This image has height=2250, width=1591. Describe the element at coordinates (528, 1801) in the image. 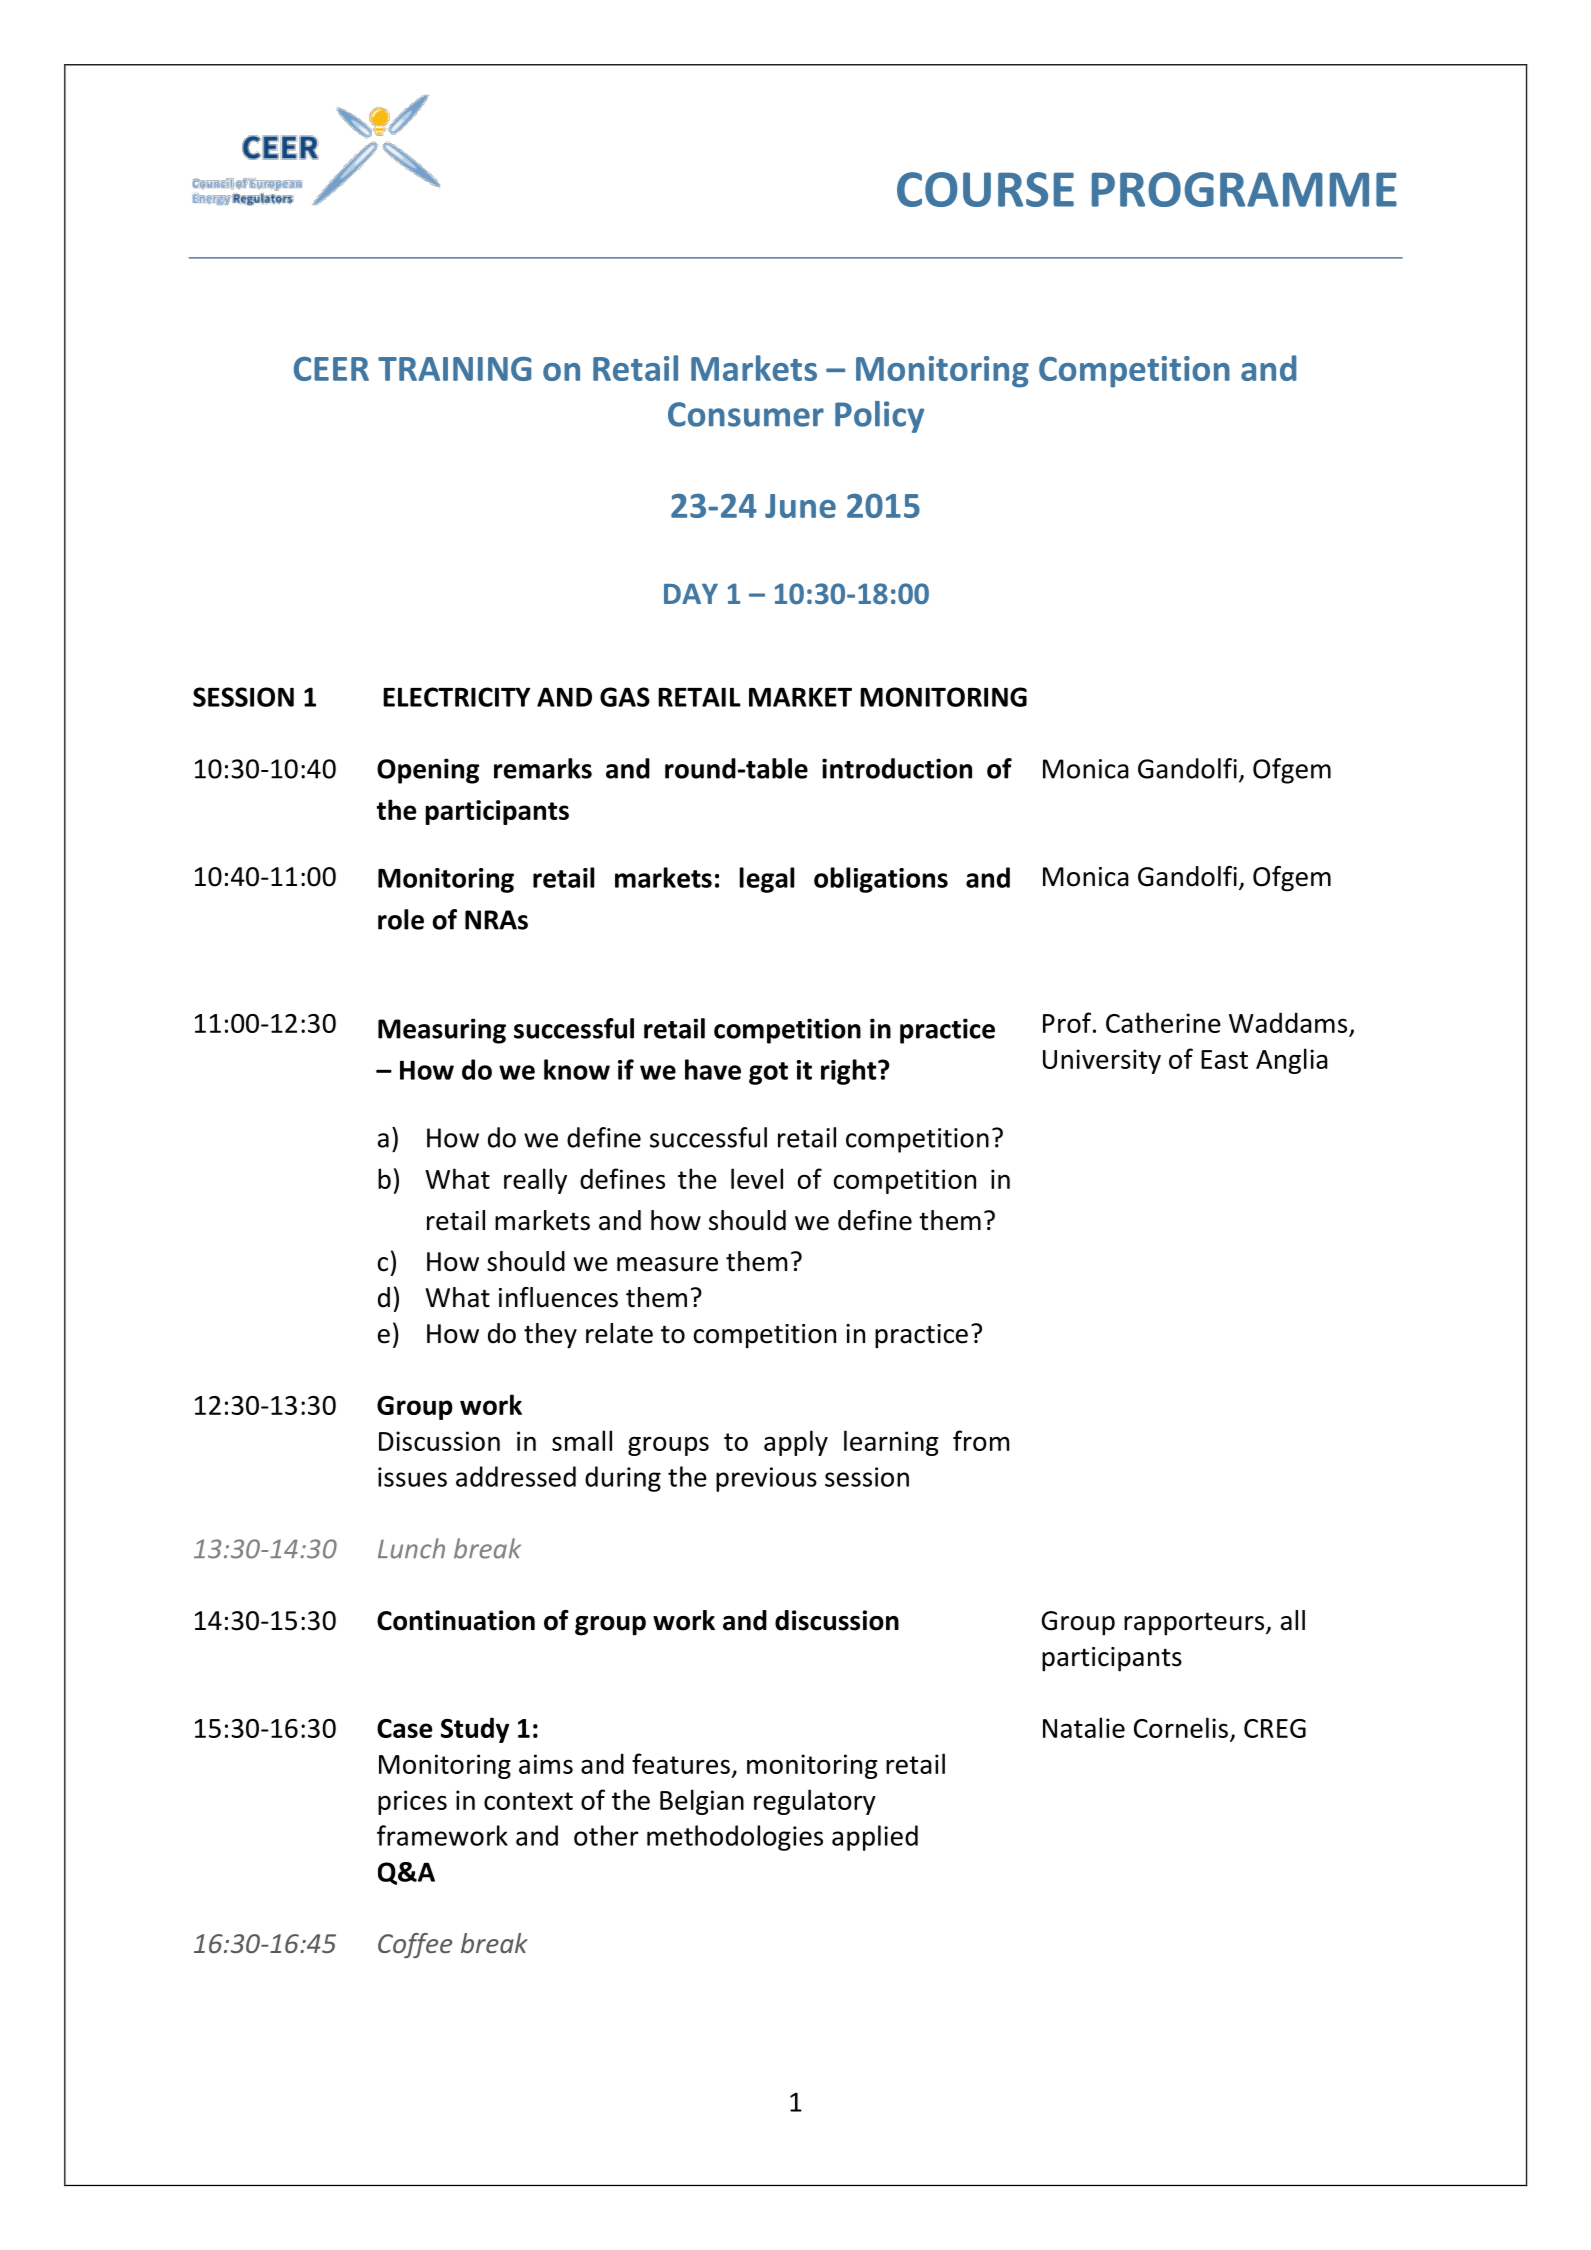

I see `context` at that location.
